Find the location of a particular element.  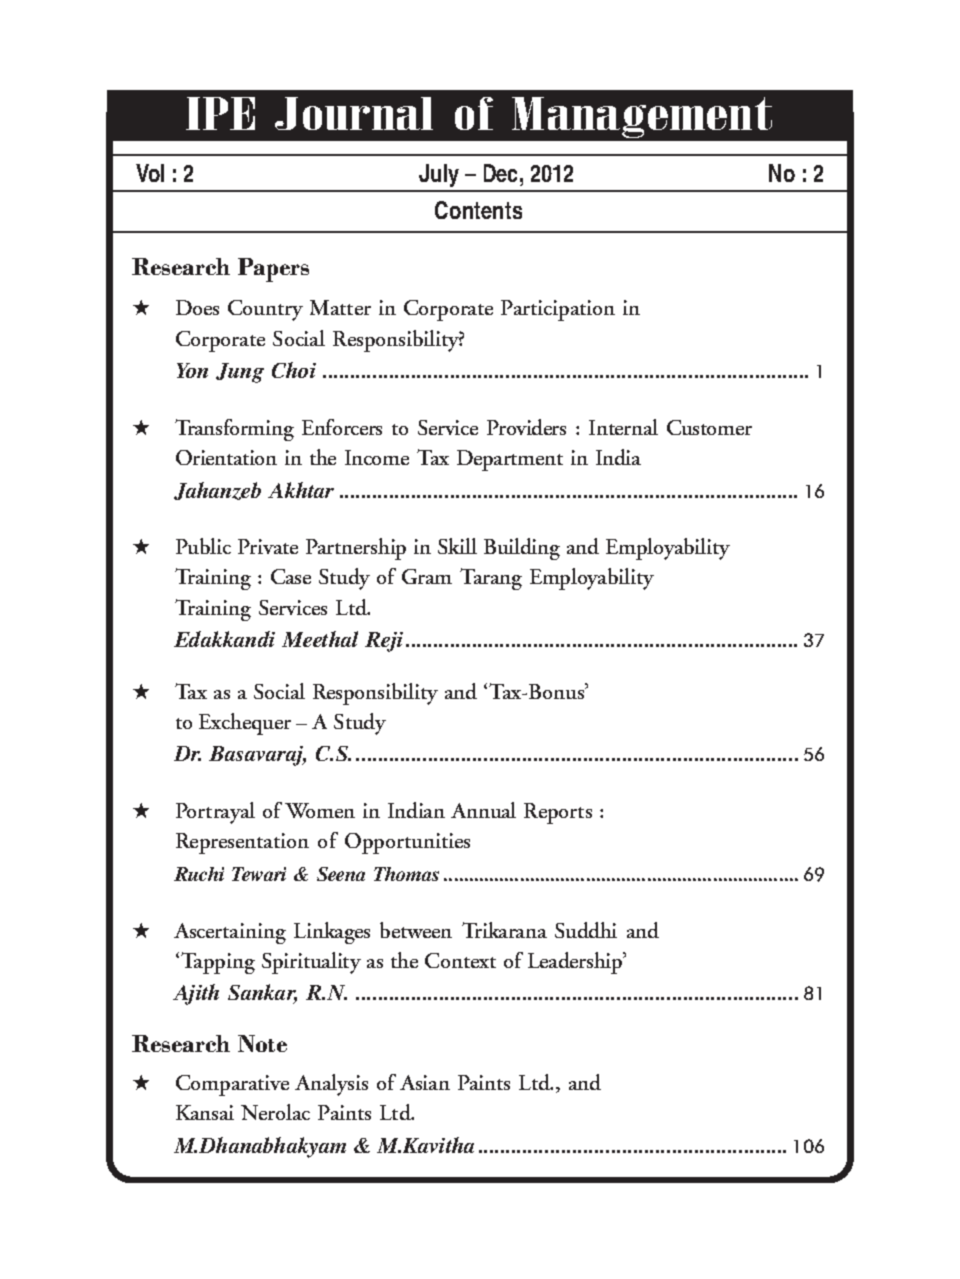

Annual is located at coordinates (483, 810).
